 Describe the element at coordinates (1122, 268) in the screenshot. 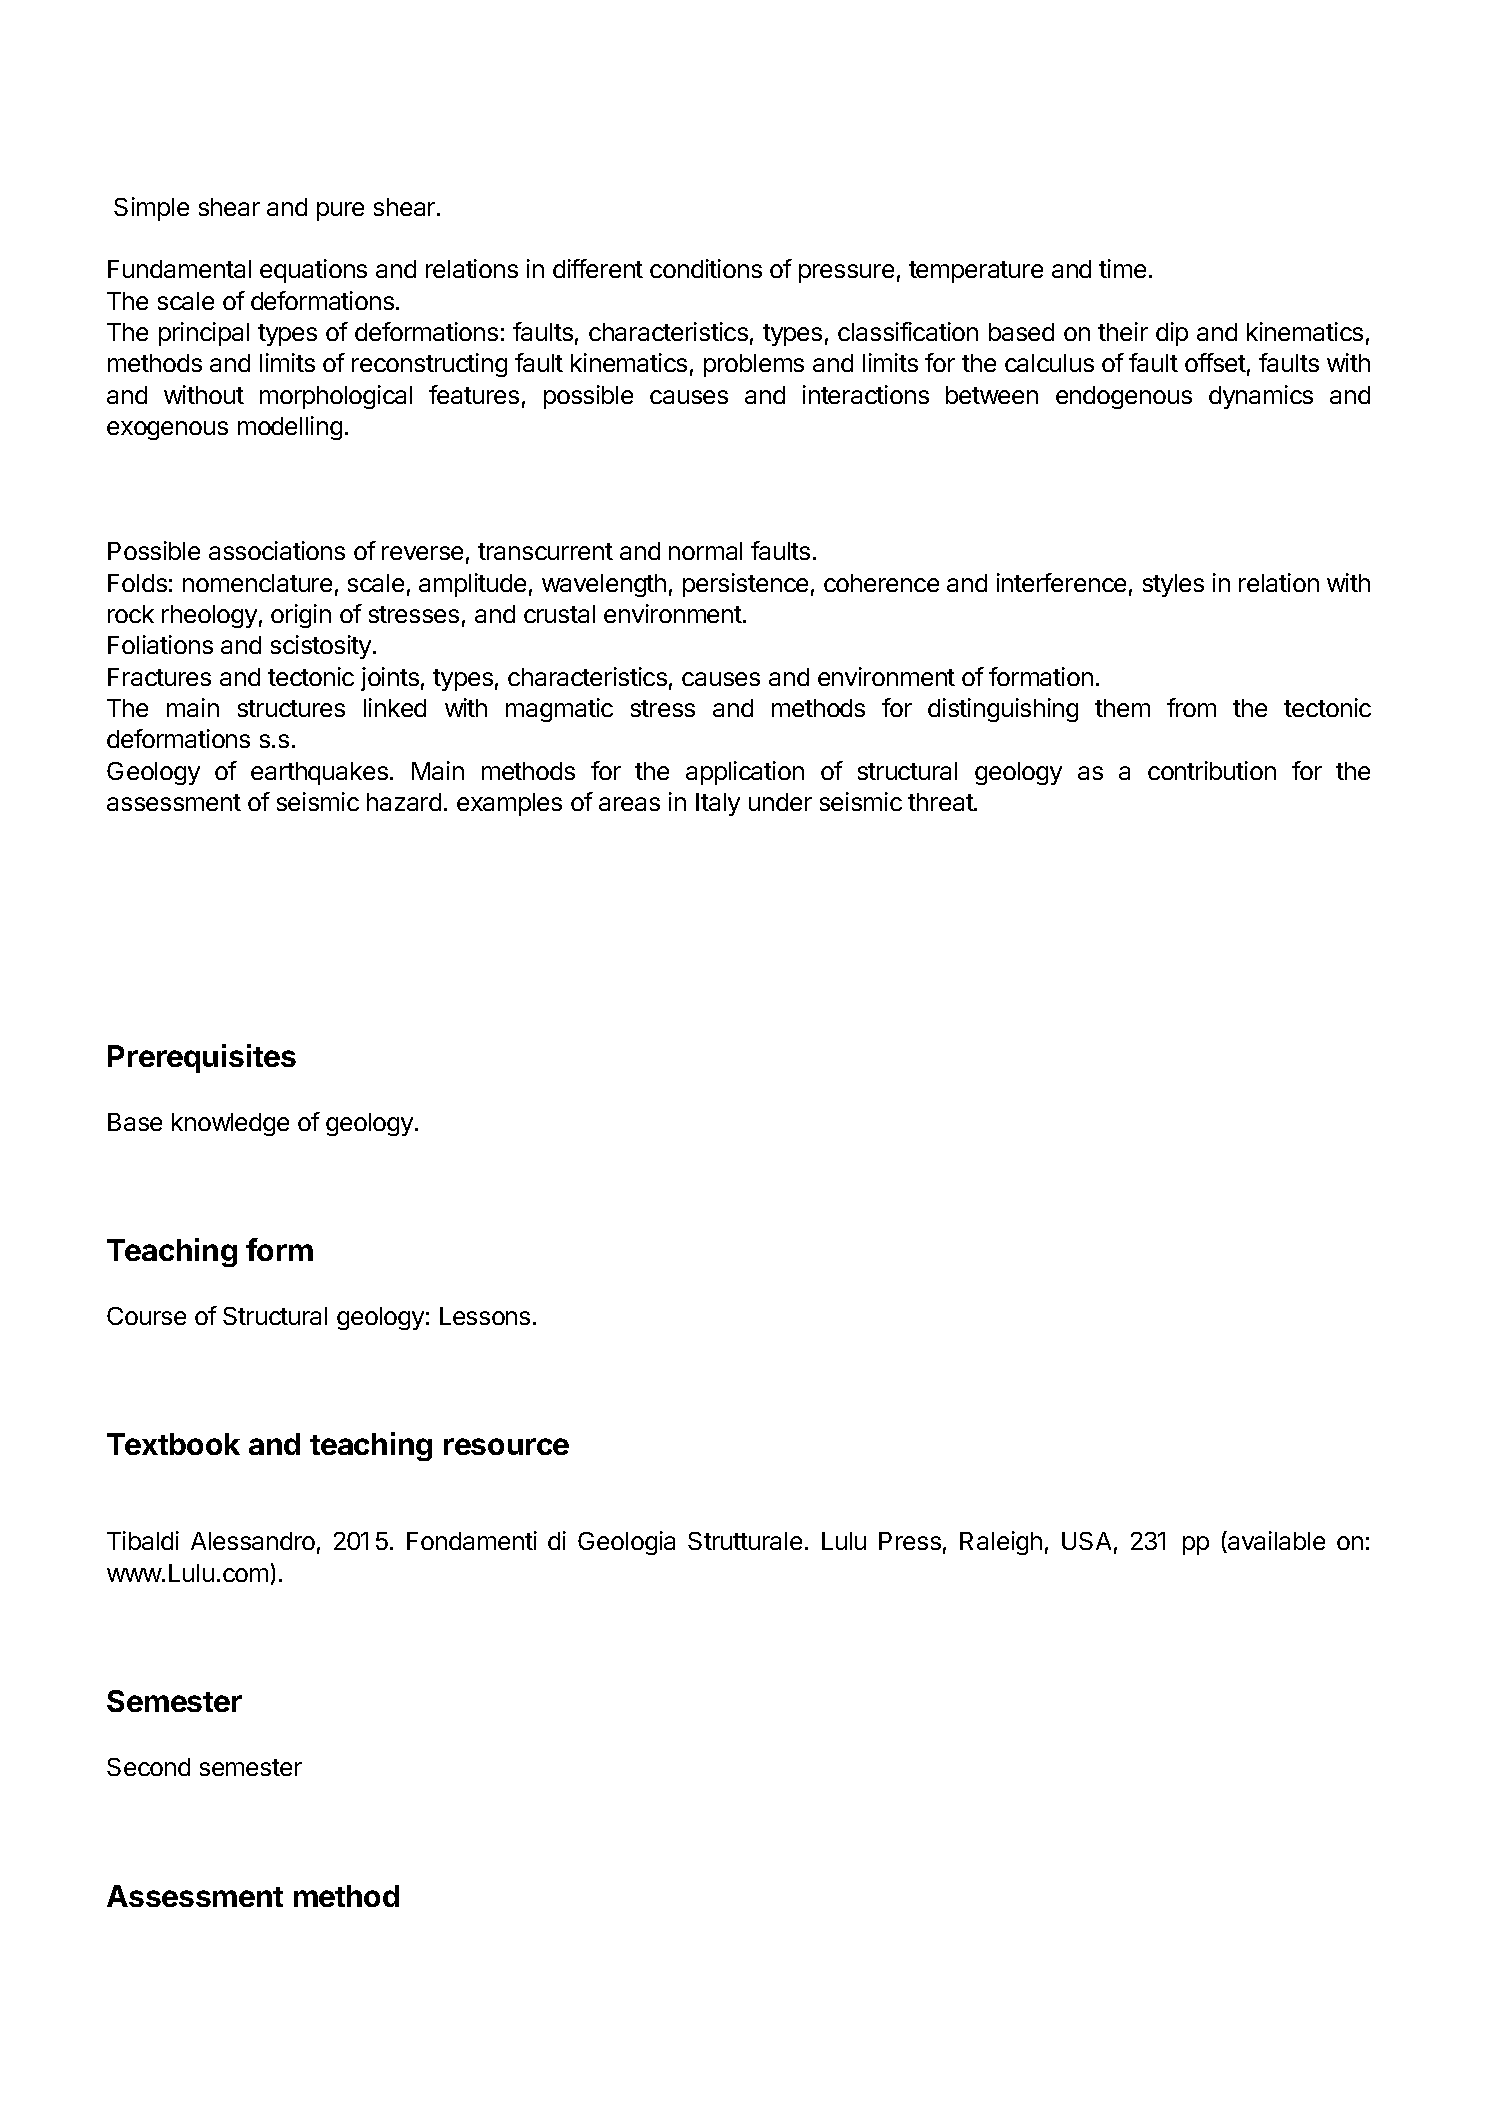

I see `time` at that location.
